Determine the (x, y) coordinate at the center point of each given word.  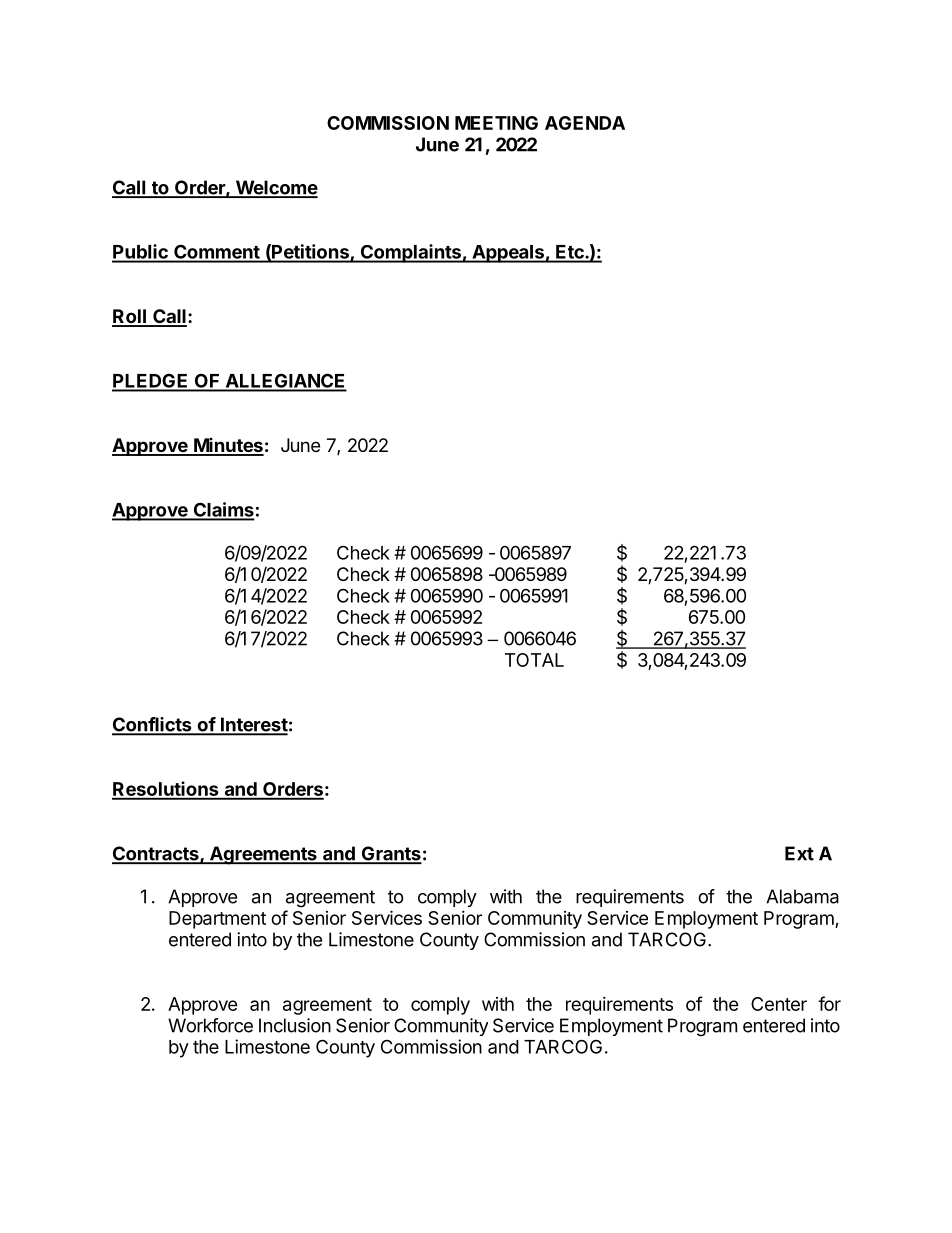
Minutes (228, 446)
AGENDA (585, 123)
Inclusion (295, 1025)
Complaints (410, 253)
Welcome (275, 188)
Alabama (802, 896)
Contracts (156, 854)
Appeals (508, 254)
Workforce (210, 1025)
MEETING (496, 123)
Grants (390, 854)
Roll (130, 317)
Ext (799, 853)
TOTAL (534, 660)
